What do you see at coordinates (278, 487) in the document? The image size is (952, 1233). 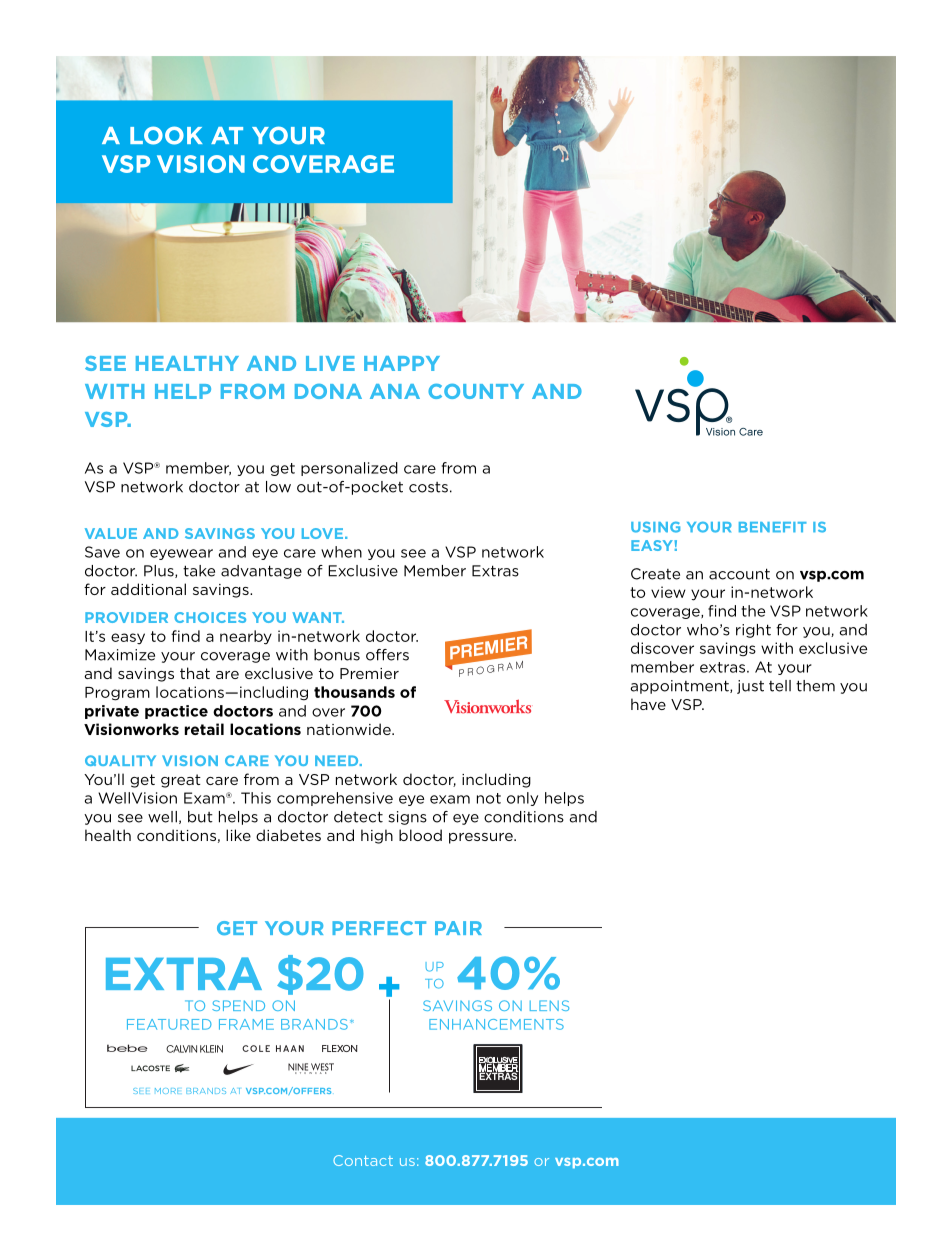 I see `low` at bounding box center [278, 487].
